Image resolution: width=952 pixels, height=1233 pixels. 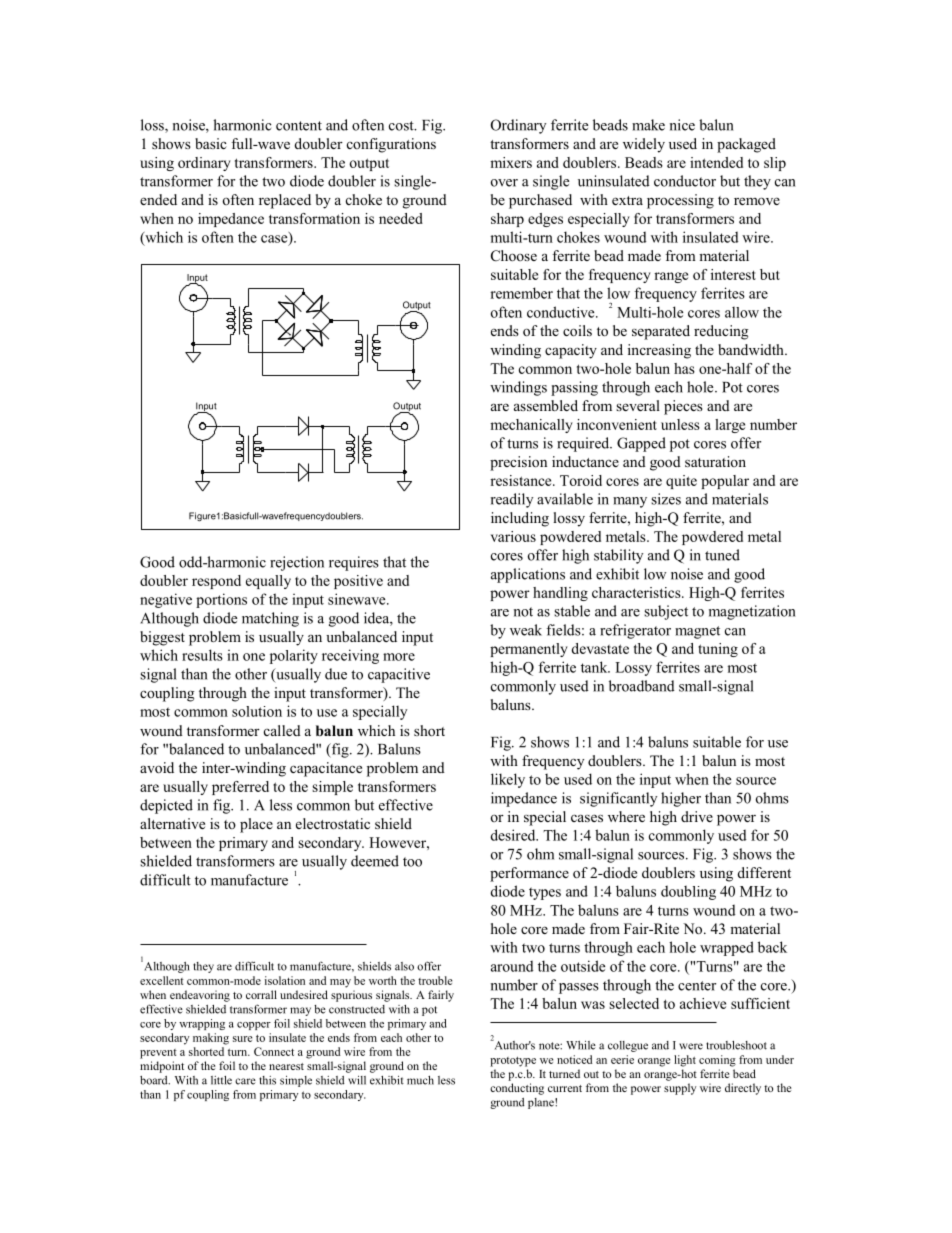 I want to click on portions, so click(x=221, y=600).
